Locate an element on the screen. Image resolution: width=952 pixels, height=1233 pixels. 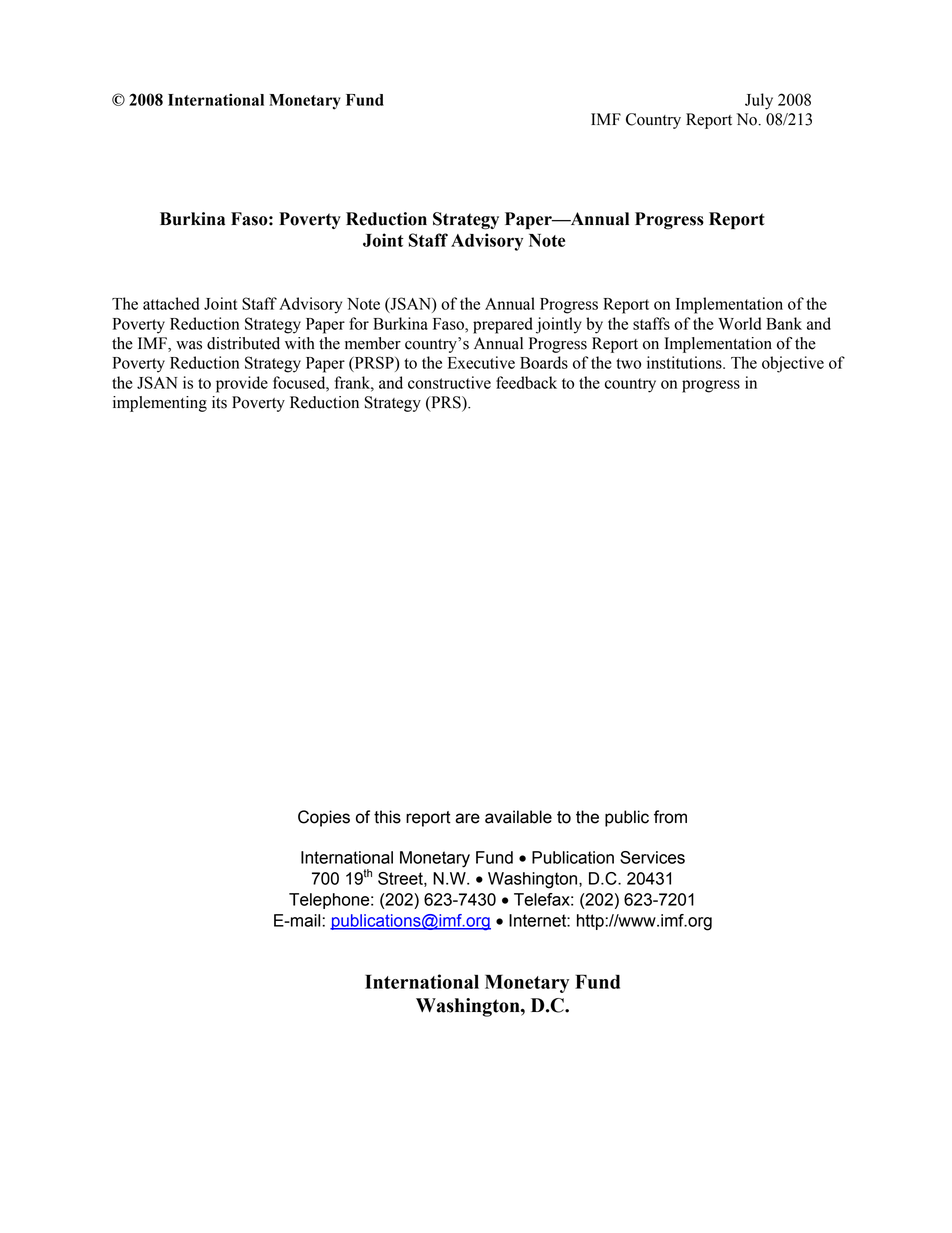
World is located at coordinates (739, 323).
